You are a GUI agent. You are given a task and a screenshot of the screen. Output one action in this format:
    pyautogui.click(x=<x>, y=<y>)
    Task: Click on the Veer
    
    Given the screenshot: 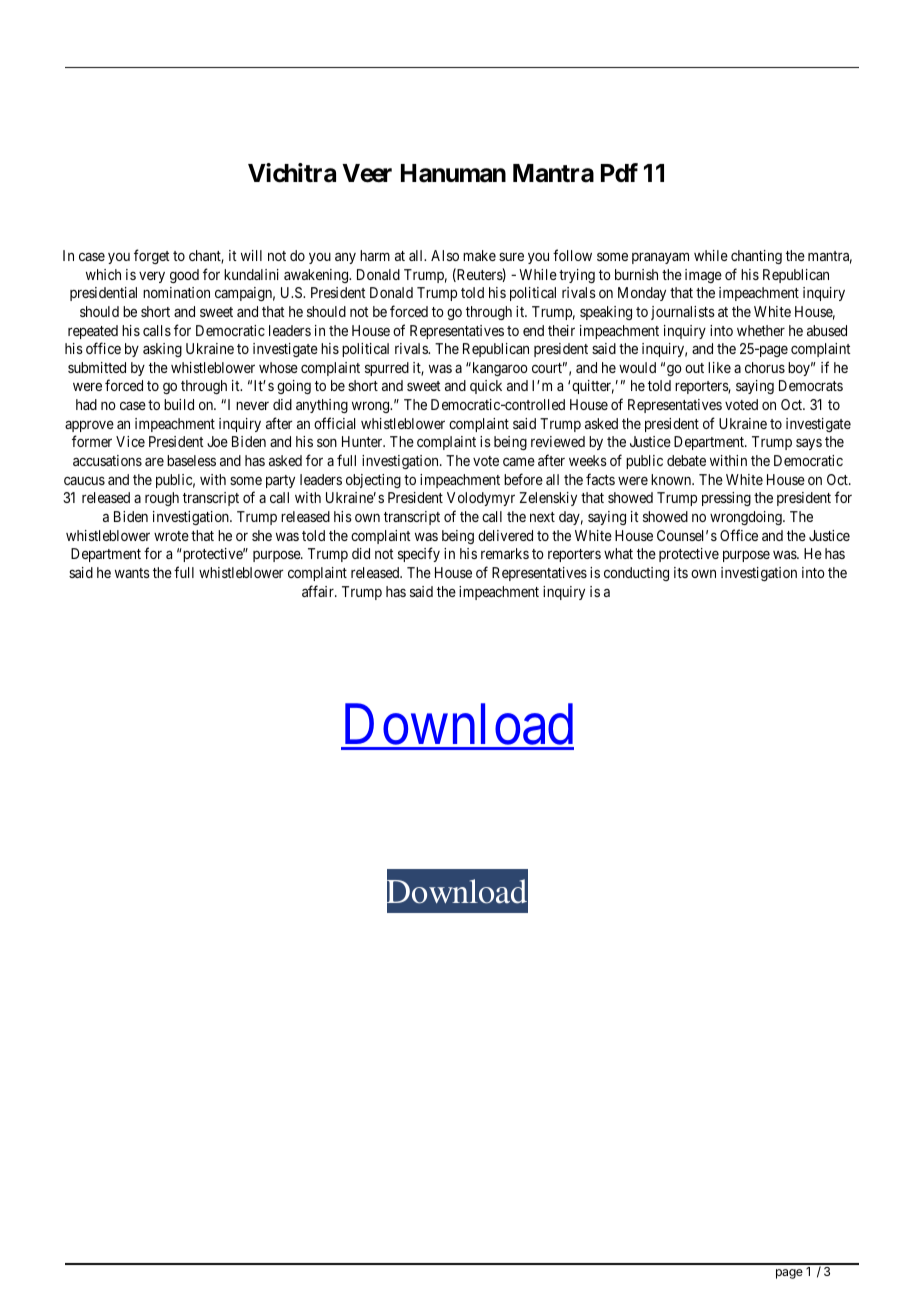 What is the action you would take?
    pyautogui.click(x=367, y=173)
